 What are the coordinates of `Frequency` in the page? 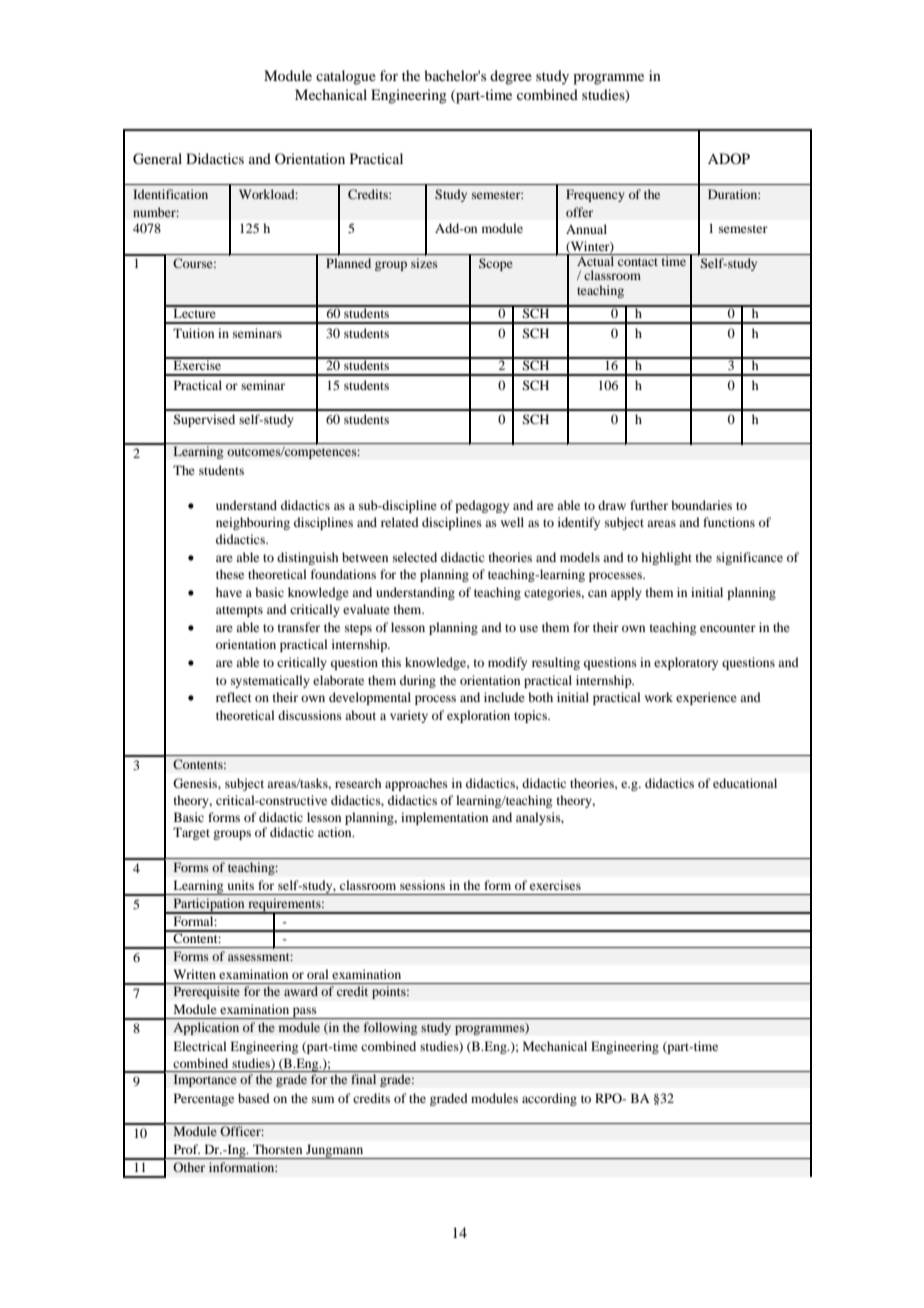 It's located at (595, 195).
